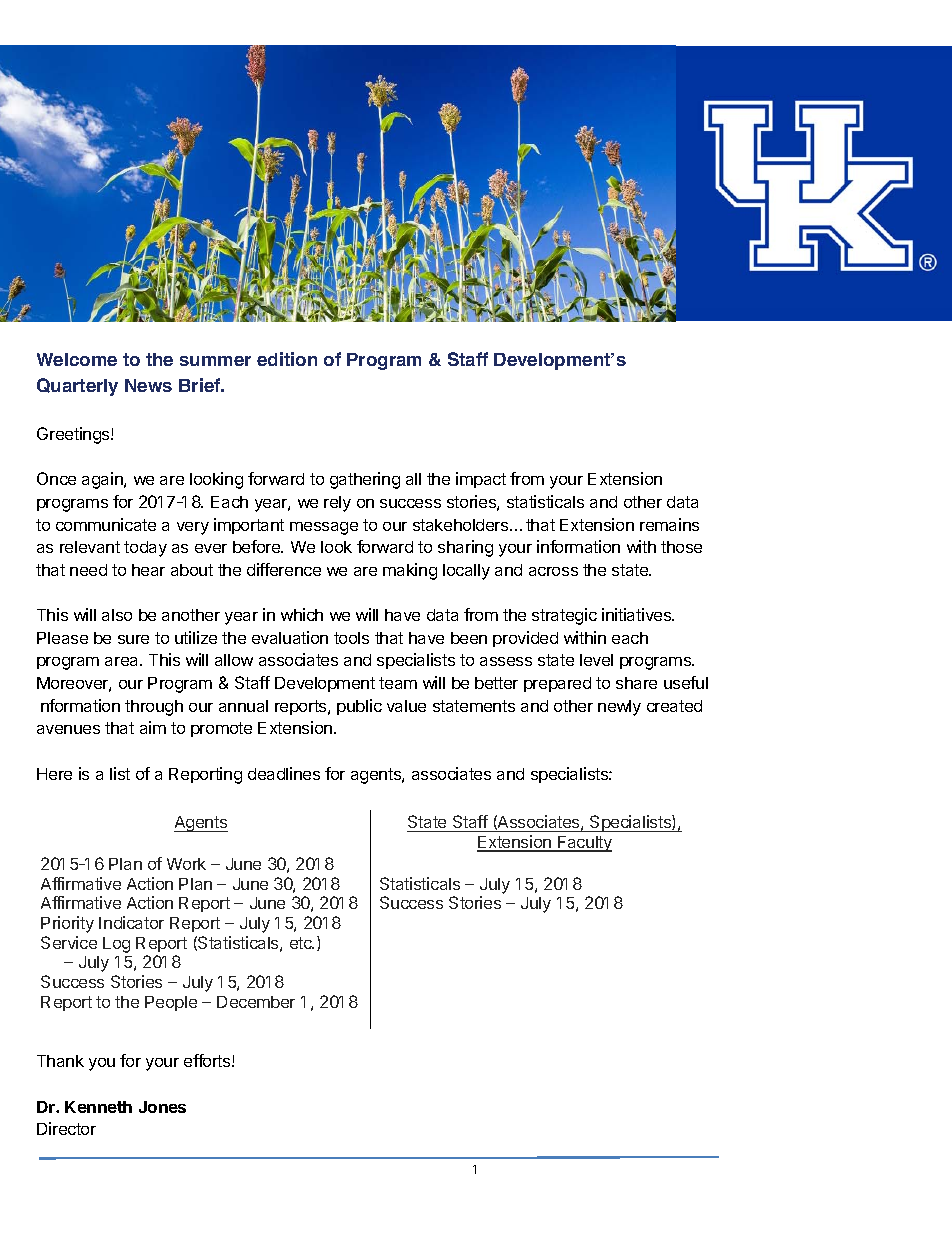 Image resolution: width=952 pixels, height=1233 pixels. I want to click on tools, so click(351, 638).
